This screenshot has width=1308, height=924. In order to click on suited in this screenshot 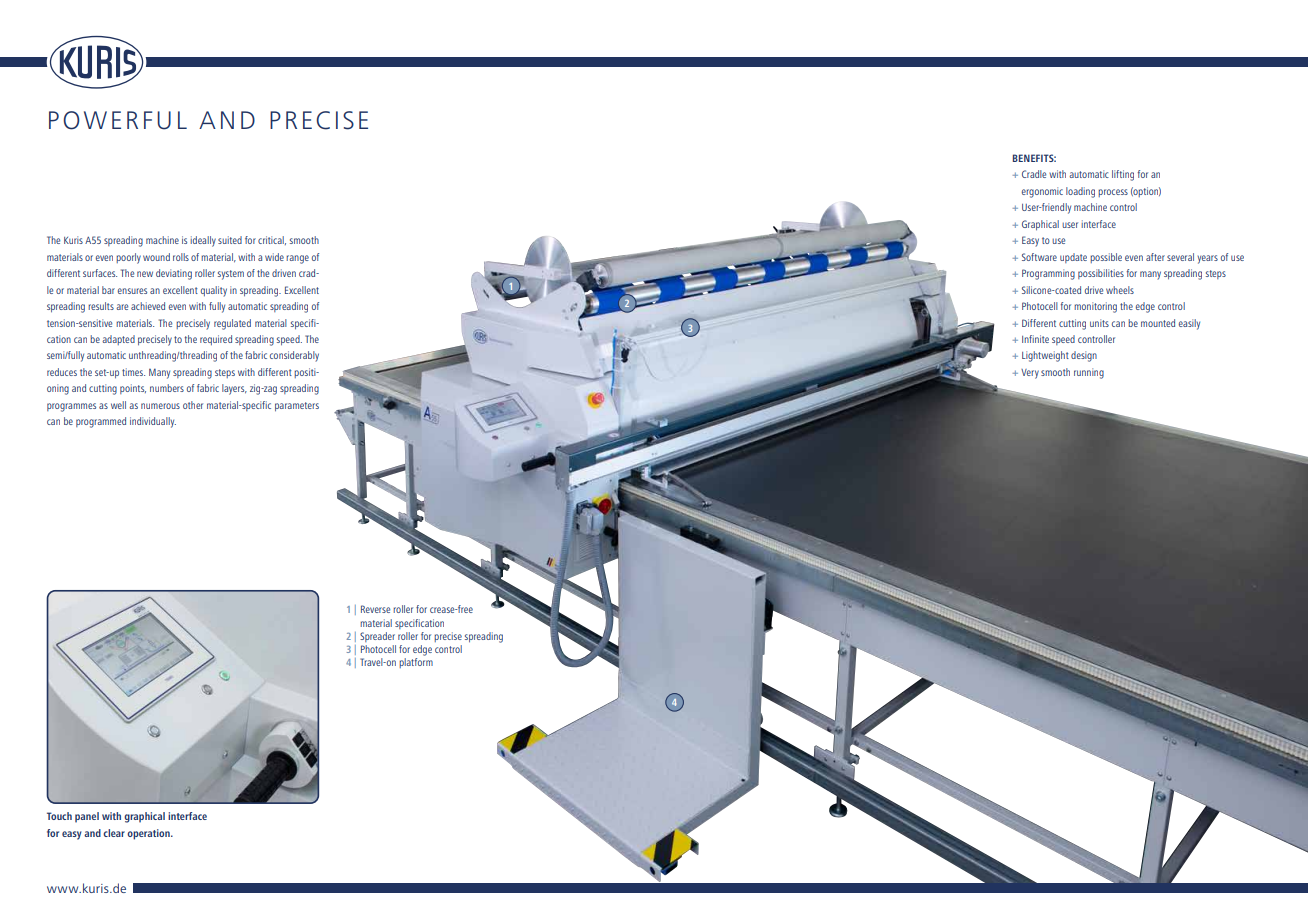, I will do `click(230, 240)`.
